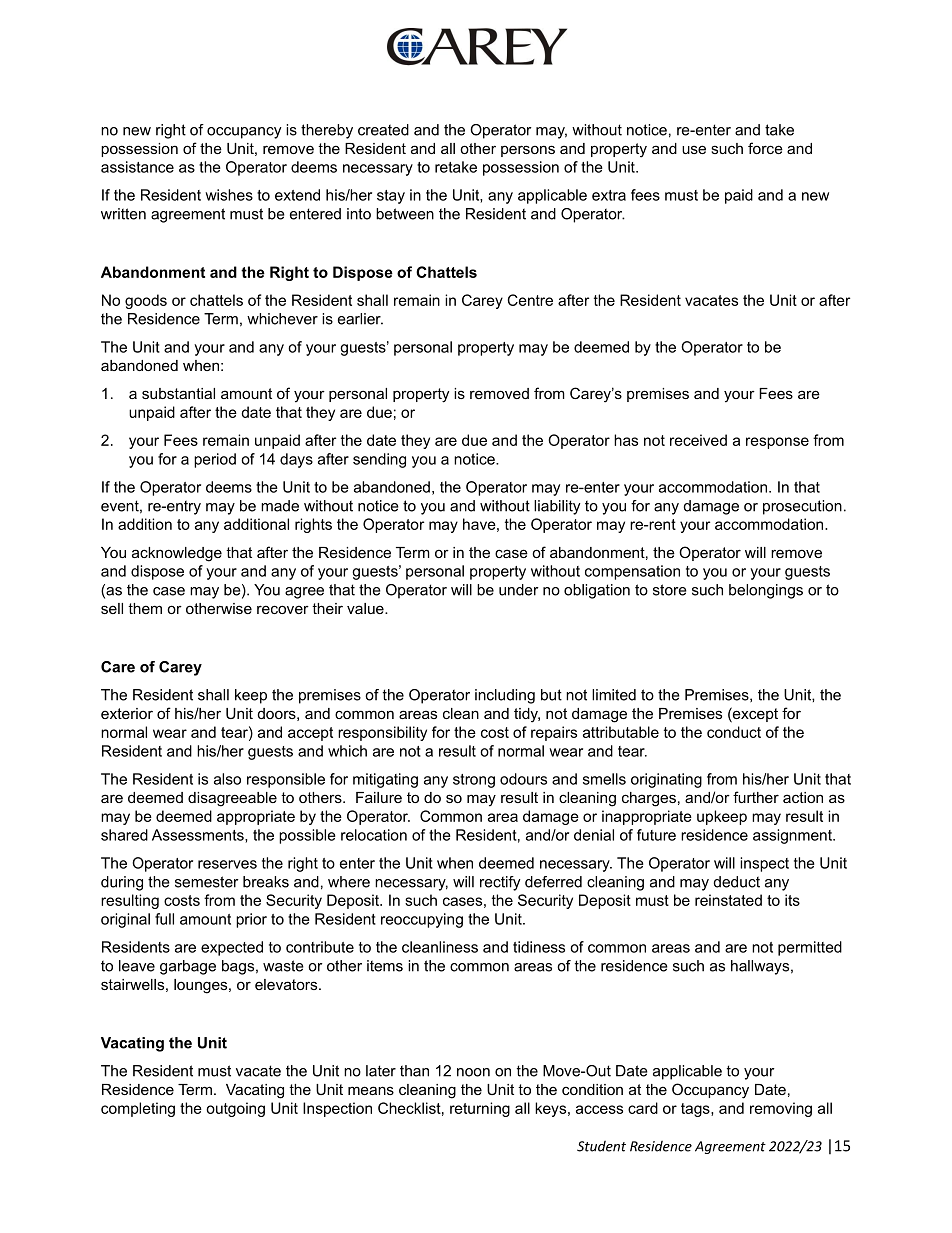 The height and width of the screenshot is (1233, 952). Describe the element at coordinates (379, 460) in the screenshot. I see `sending` at that location.
